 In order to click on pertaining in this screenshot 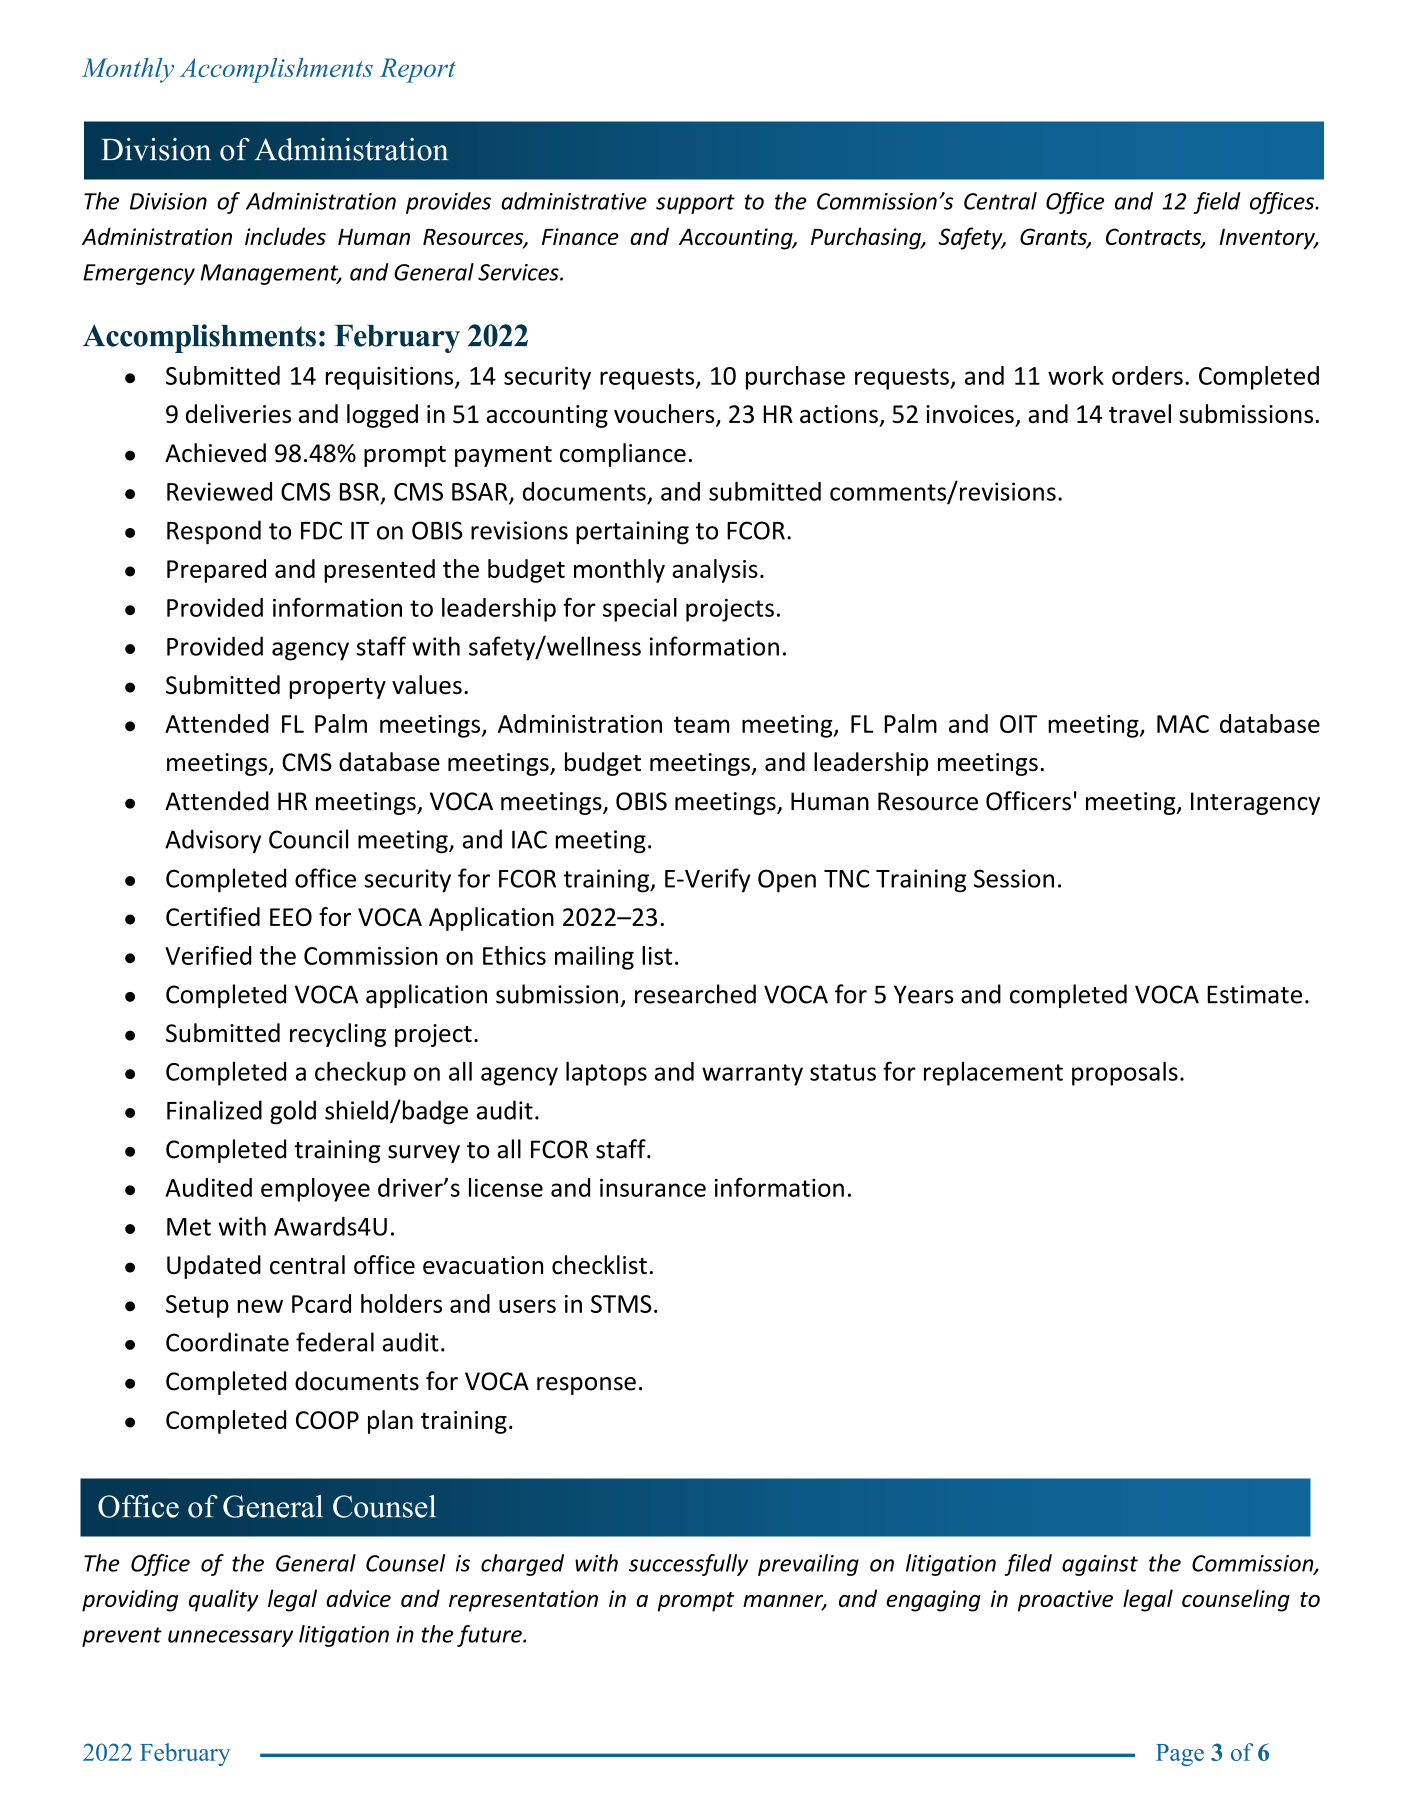, I will do `click(632, 533)`.
